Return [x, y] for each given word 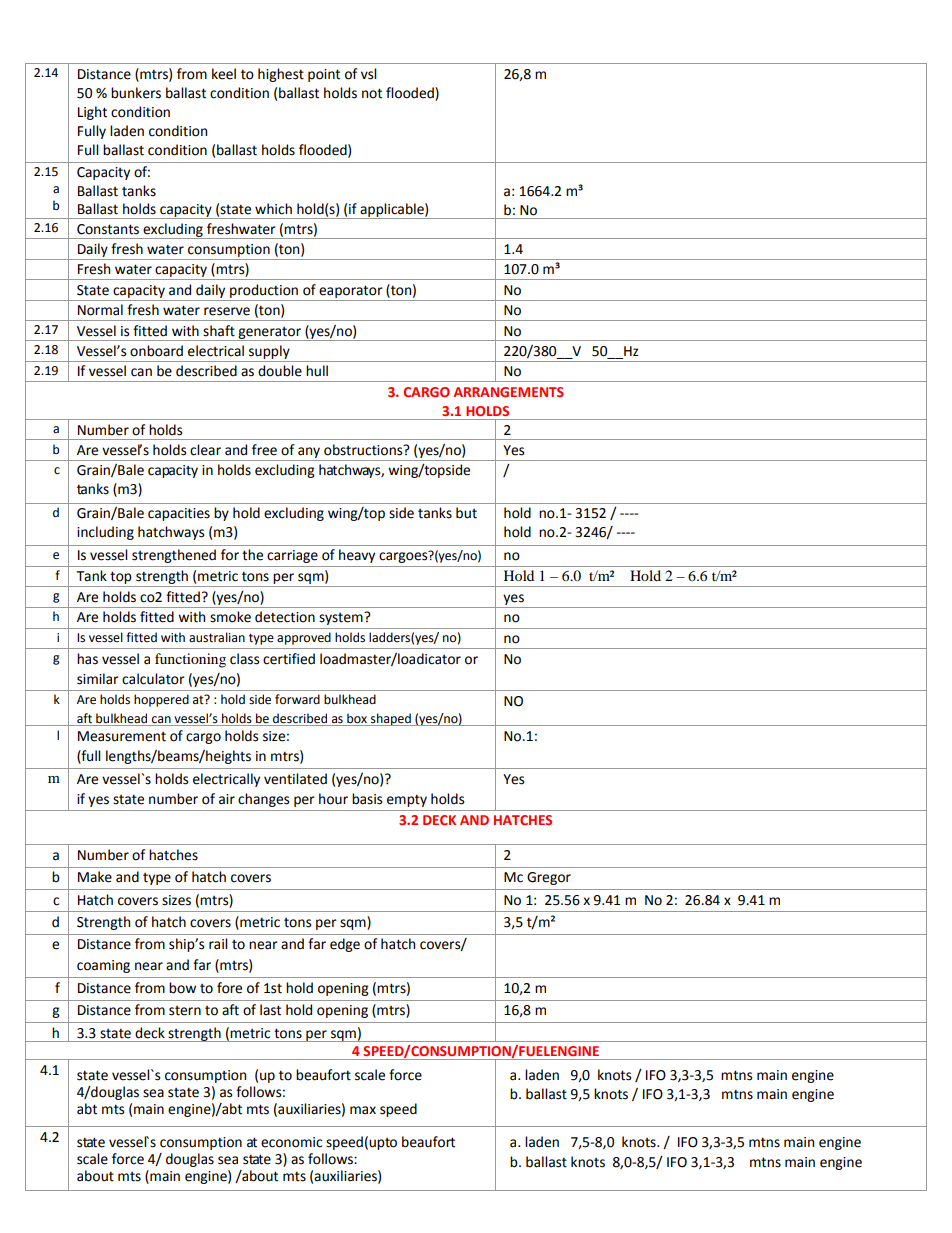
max [363, 1110]
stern [185, 1011]
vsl [369, 74]
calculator [153, 679]
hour [333, 799]
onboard [156, 351]
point [324, 75]
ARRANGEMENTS [509, 392]
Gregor [549, 878]
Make [95, 877]
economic [291, 1142]
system [342, 618]
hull [317, 371]
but [466, 513]
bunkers [136, 93]
